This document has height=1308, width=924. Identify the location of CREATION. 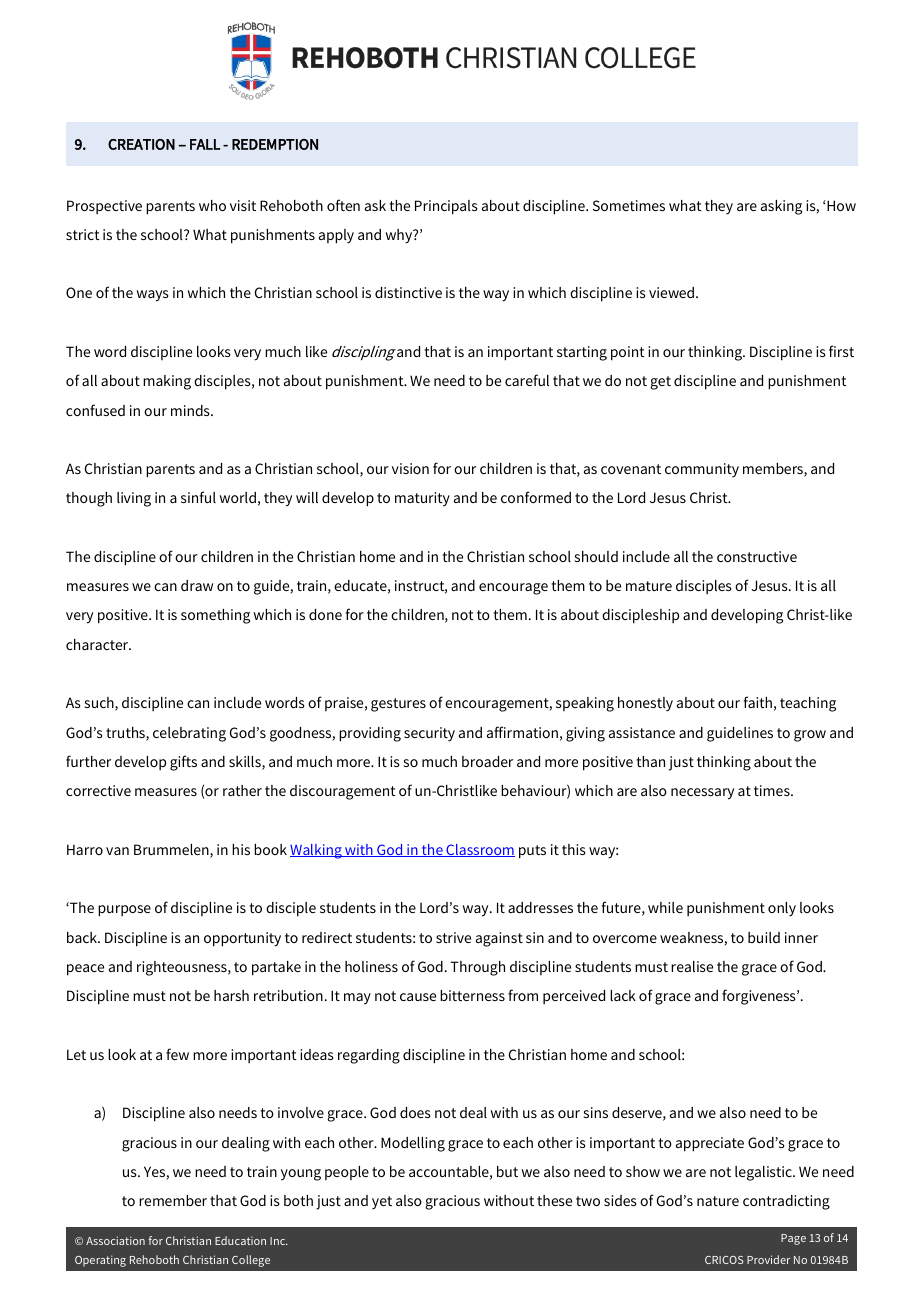
(141, 144).
